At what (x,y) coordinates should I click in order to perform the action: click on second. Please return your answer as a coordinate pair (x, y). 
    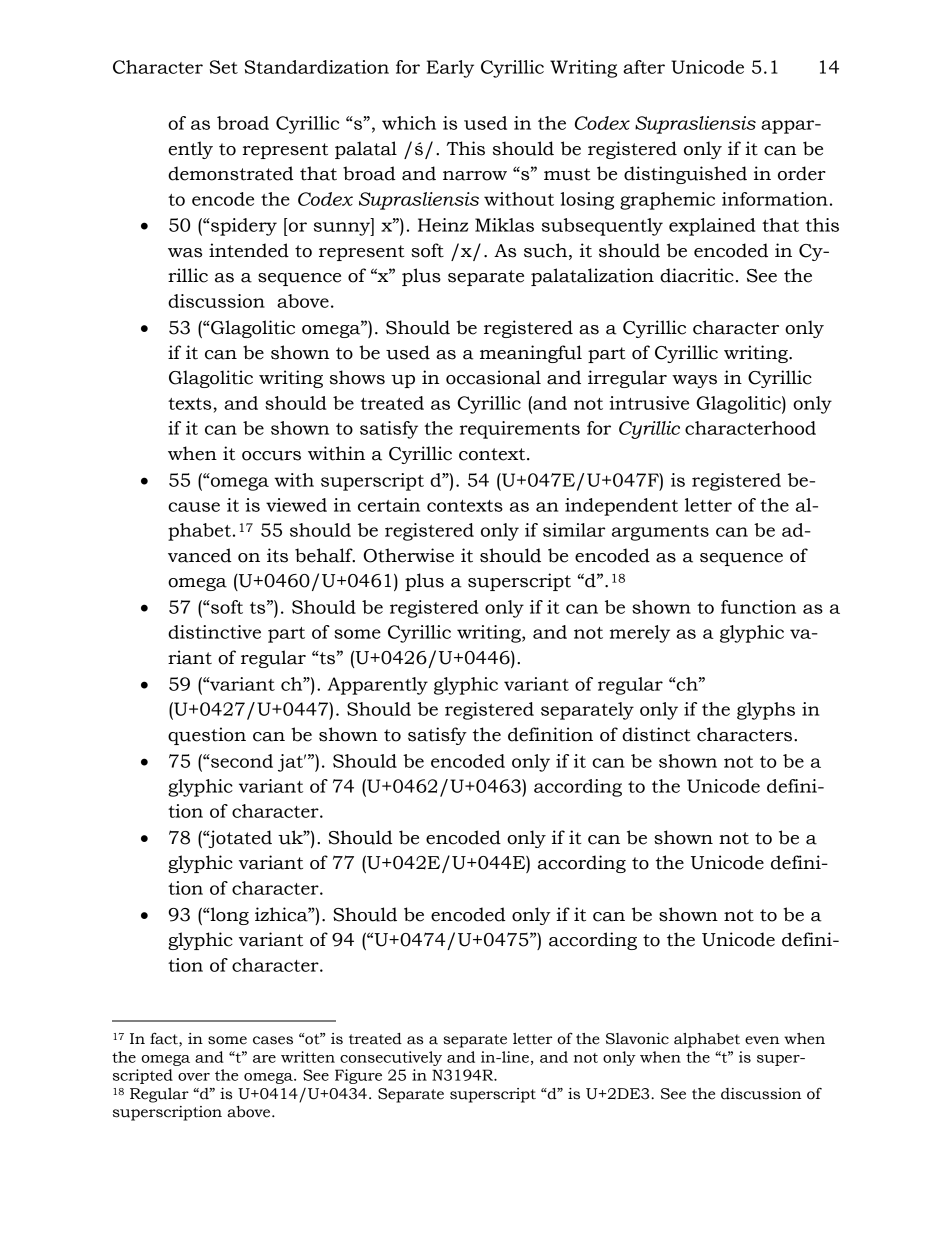
    Looking at the image, I should click on (241, 761).
